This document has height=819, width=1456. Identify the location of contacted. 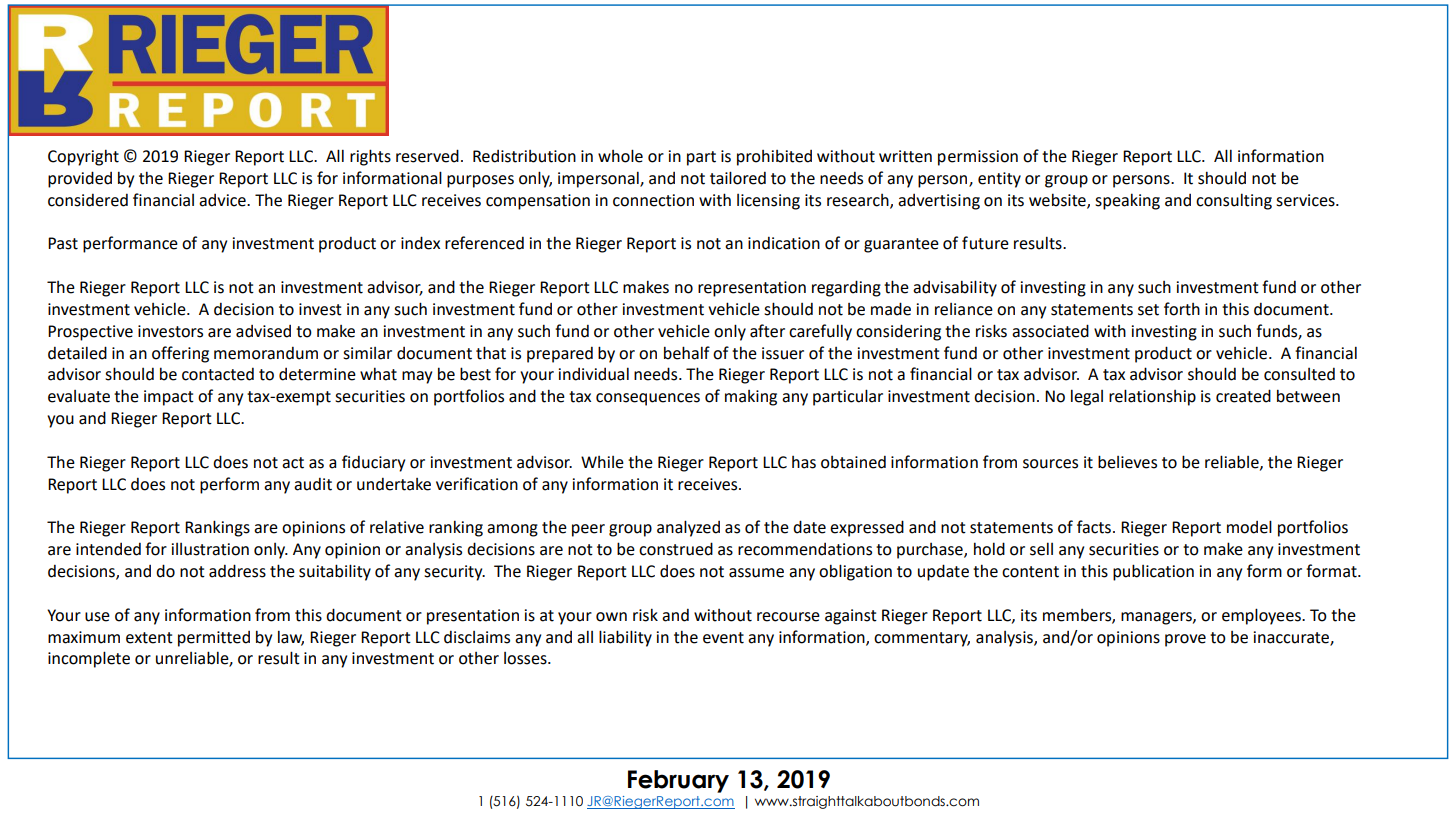
(218, 374).
